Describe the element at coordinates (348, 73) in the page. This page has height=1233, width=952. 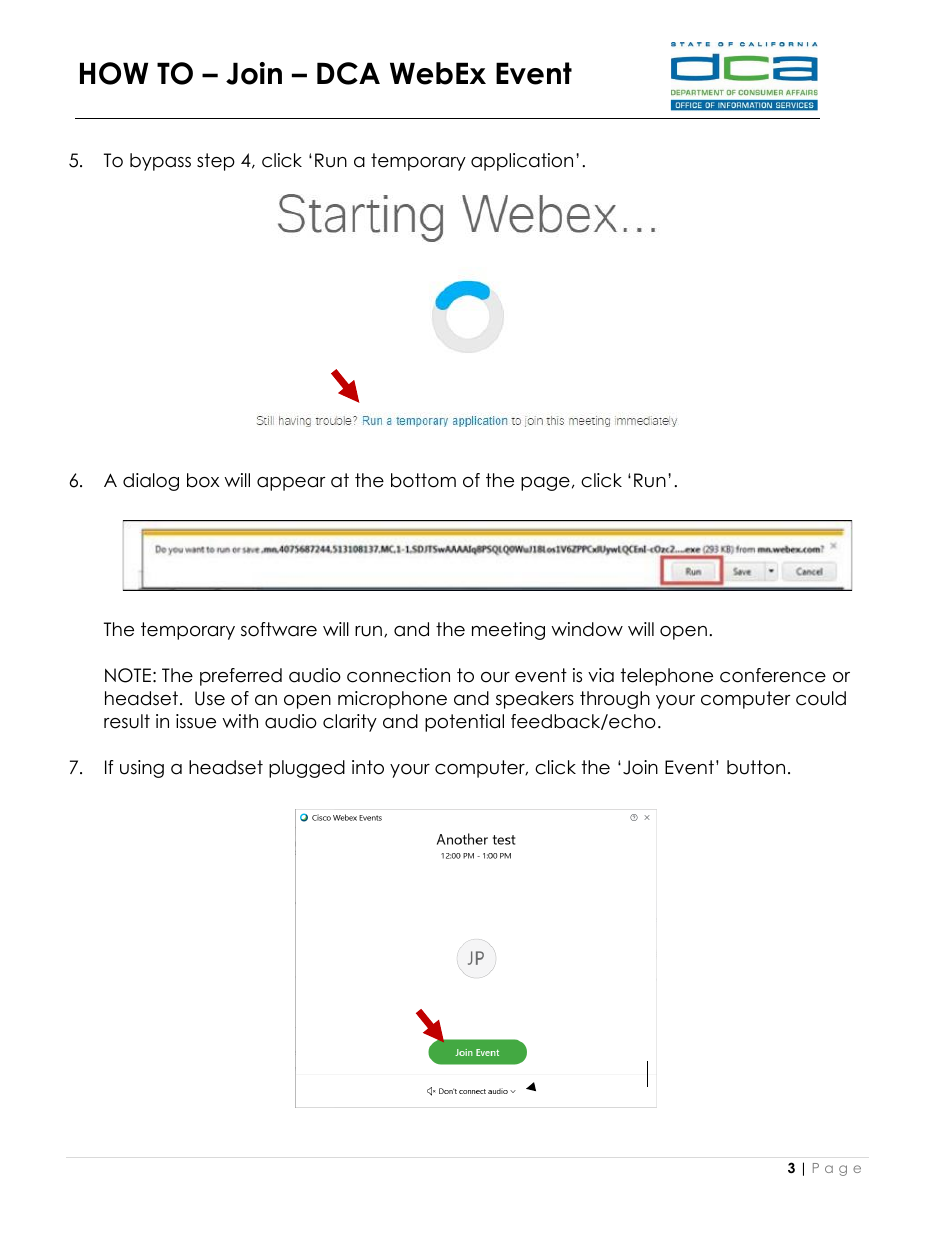
I see `DCA` at that location.
